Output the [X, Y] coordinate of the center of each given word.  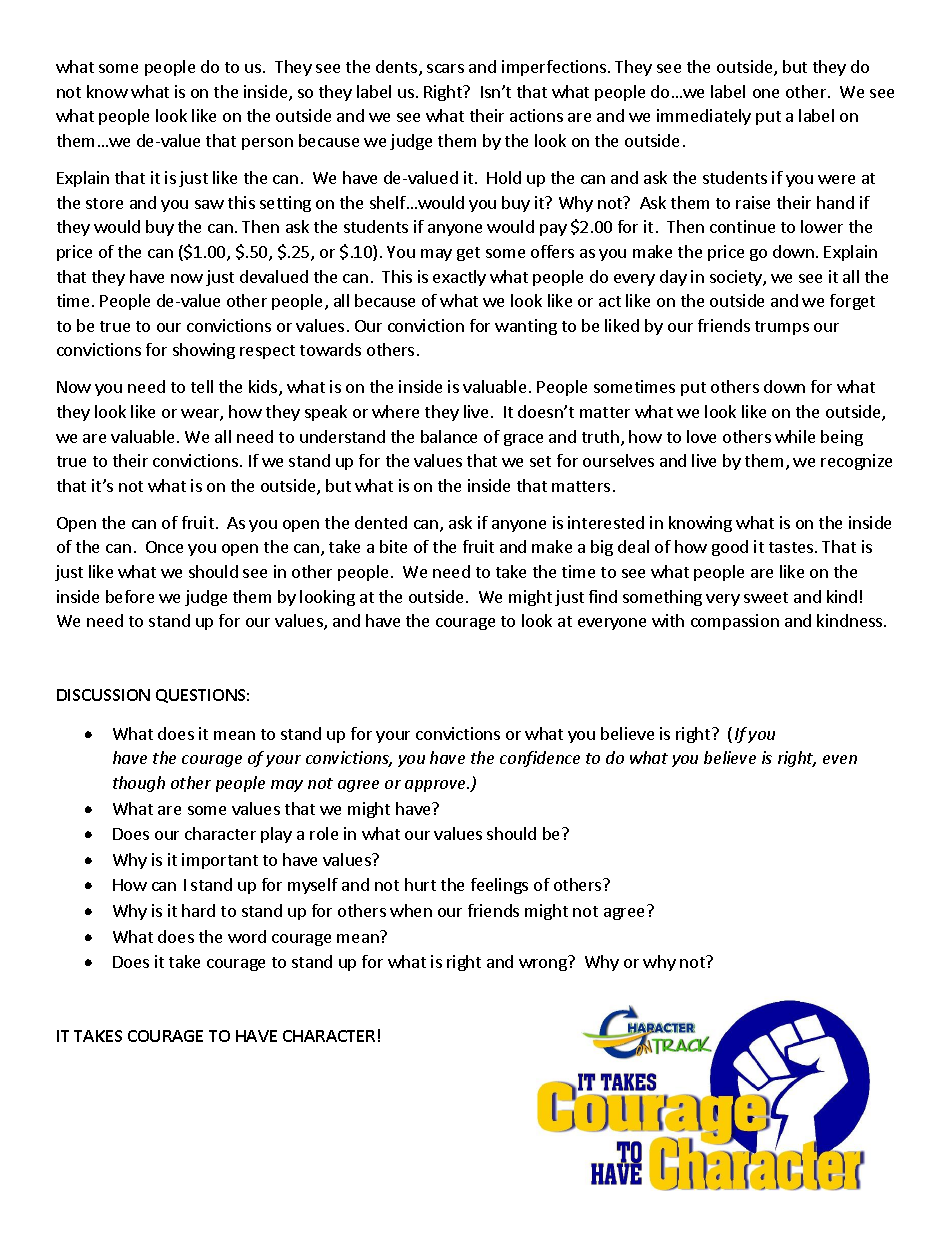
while [795, 436]
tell [202, 386]
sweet [766, 597]
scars [445, 68]
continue [742, 226]
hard [198, 910]
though [139, 784]
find [603, 596]
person [267, 144]
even [840, 759]
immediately [704, 117]
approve [437, 786]
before [130, 596]
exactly [459, 278]
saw [209, 204]
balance [449, 436]
